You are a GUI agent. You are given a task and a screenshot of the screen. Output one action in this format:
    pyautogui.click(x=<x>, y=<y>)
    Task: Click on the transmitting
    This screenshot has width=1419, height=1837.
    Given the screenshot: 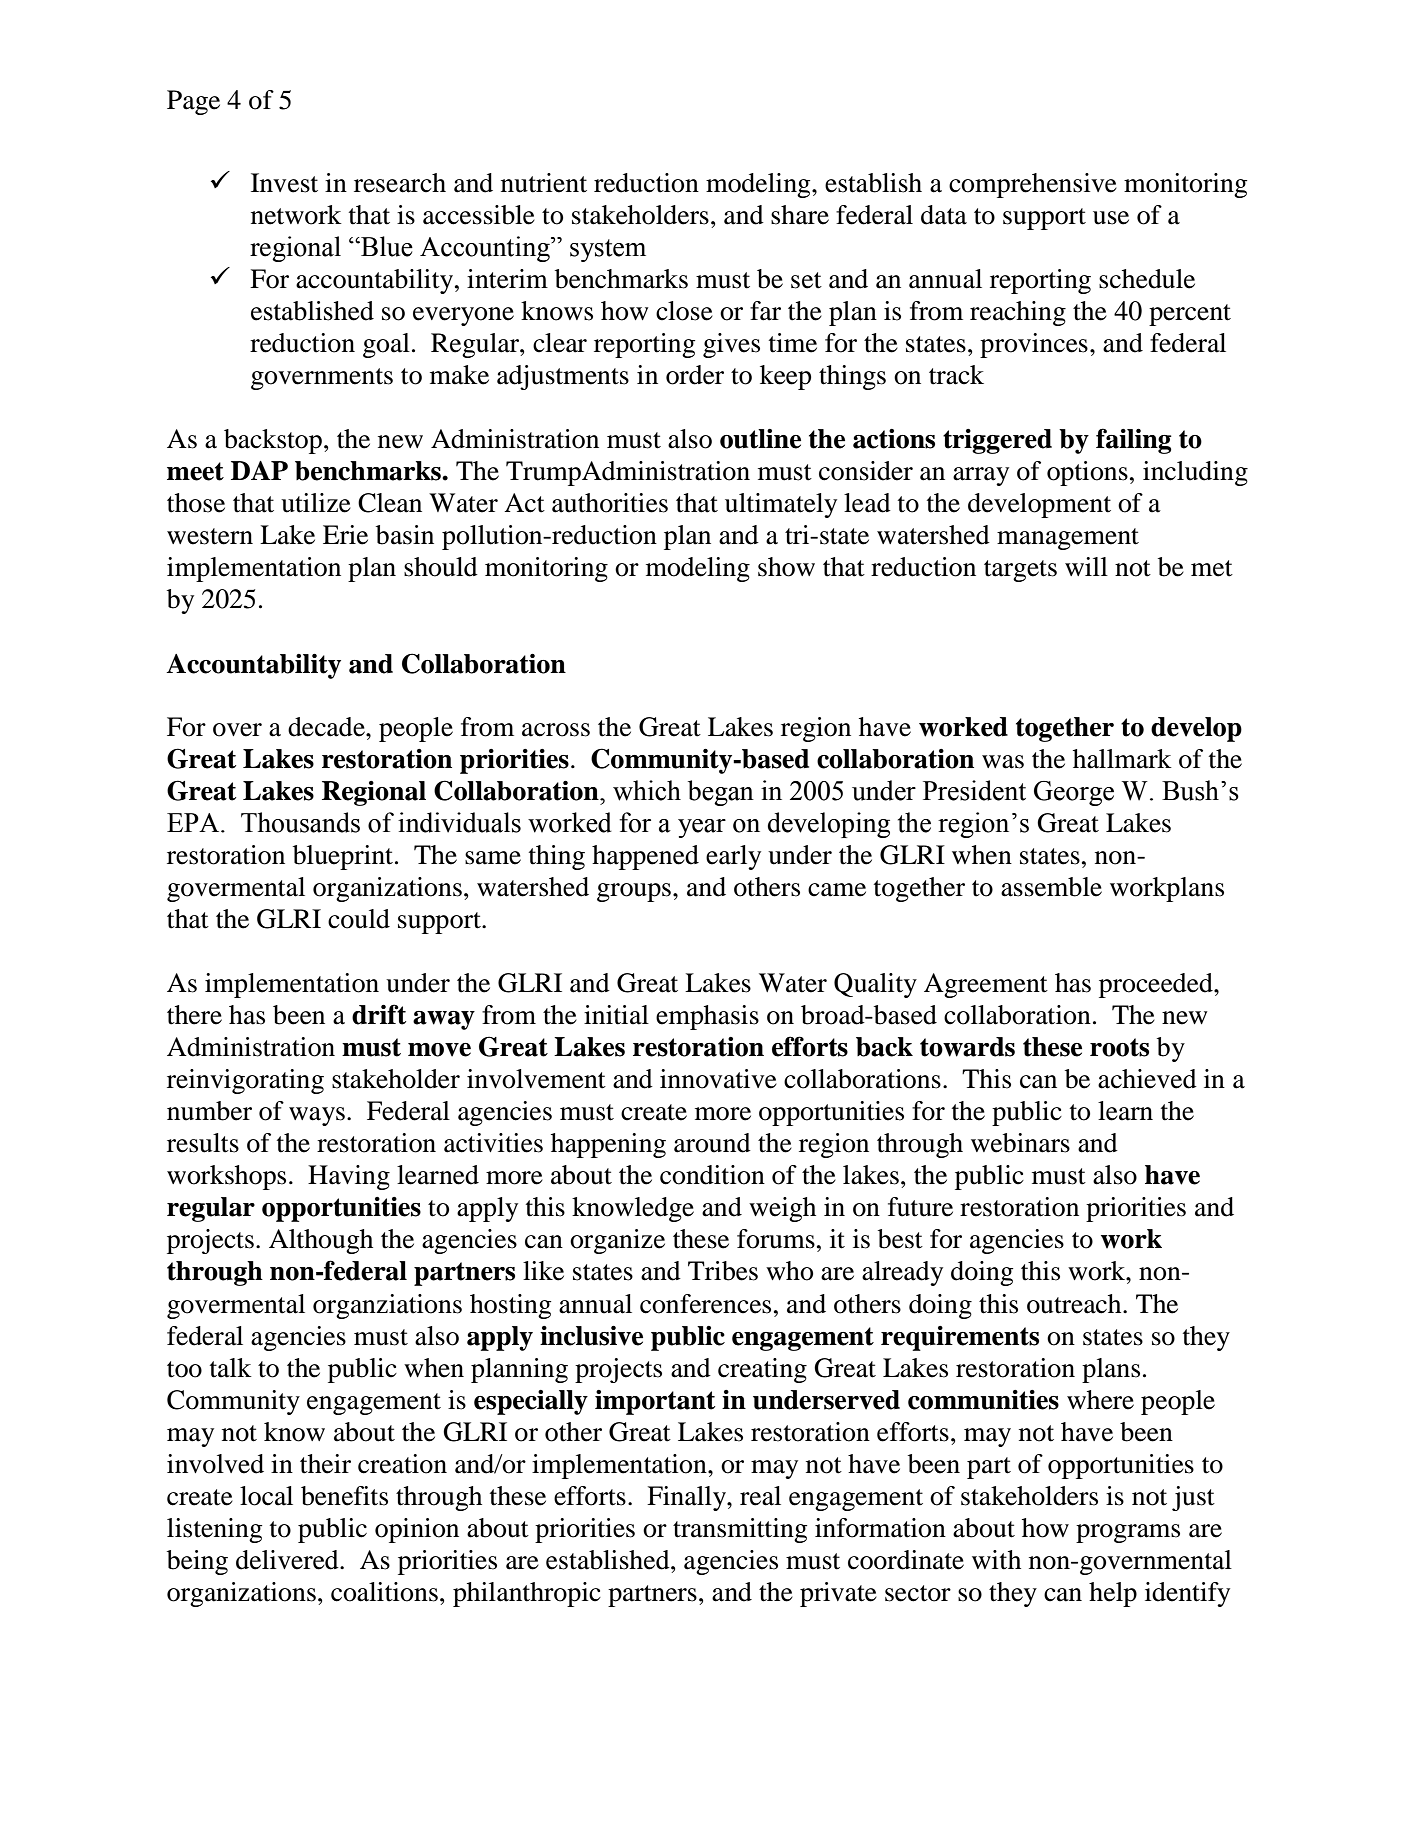 What is the action you would take?
    pyautogui.click(x=740, y=1530)
